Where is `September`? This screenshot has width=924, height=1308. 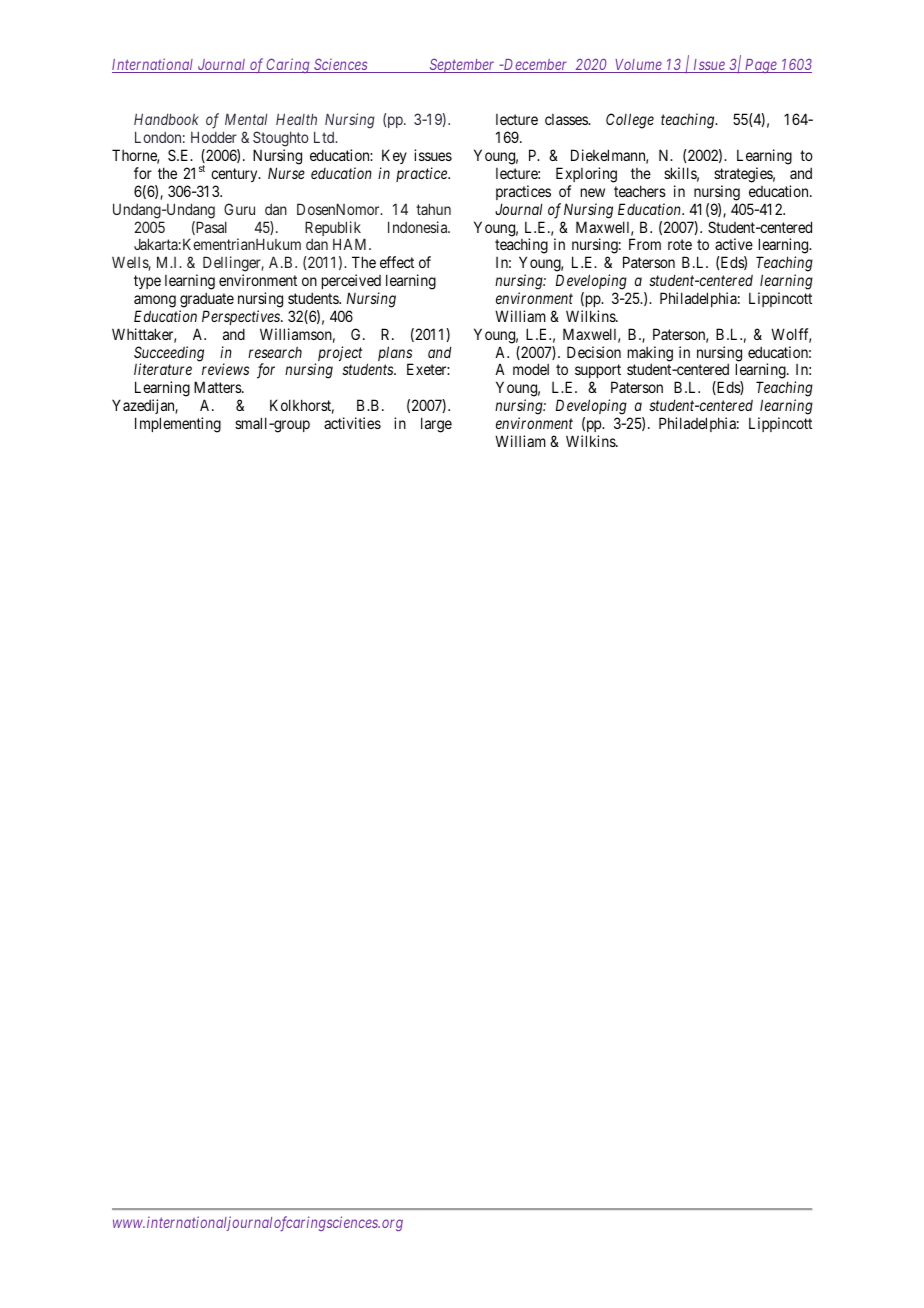
September is located at coordinates (462, 65).
